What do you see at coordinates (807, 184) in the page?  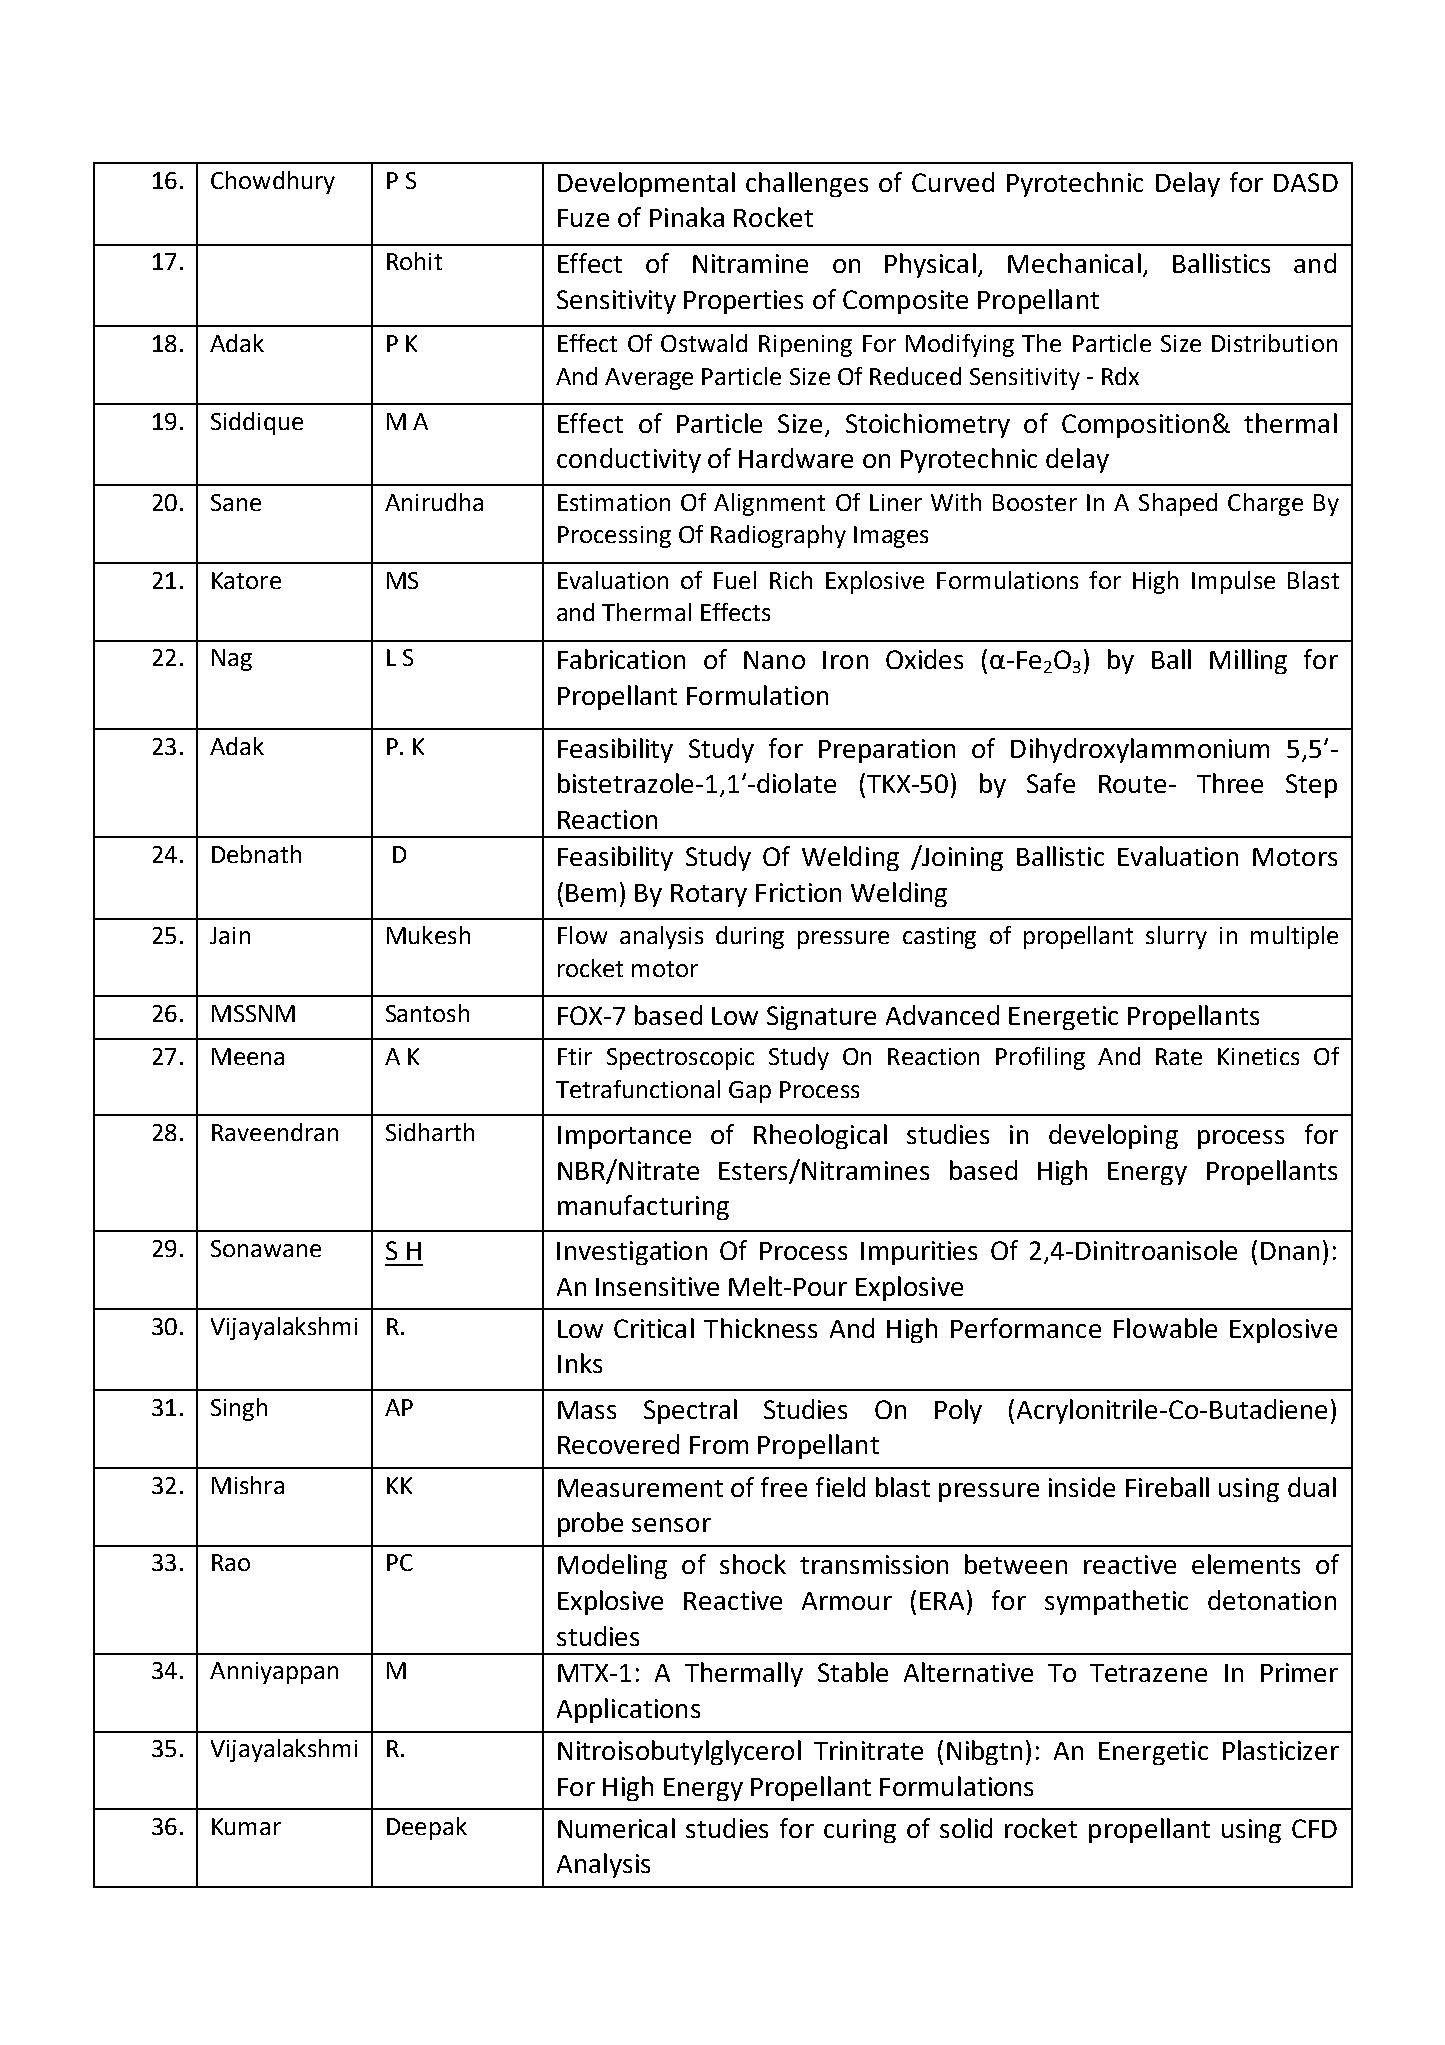 I see `challenges` at bounding box center [807, 184].
